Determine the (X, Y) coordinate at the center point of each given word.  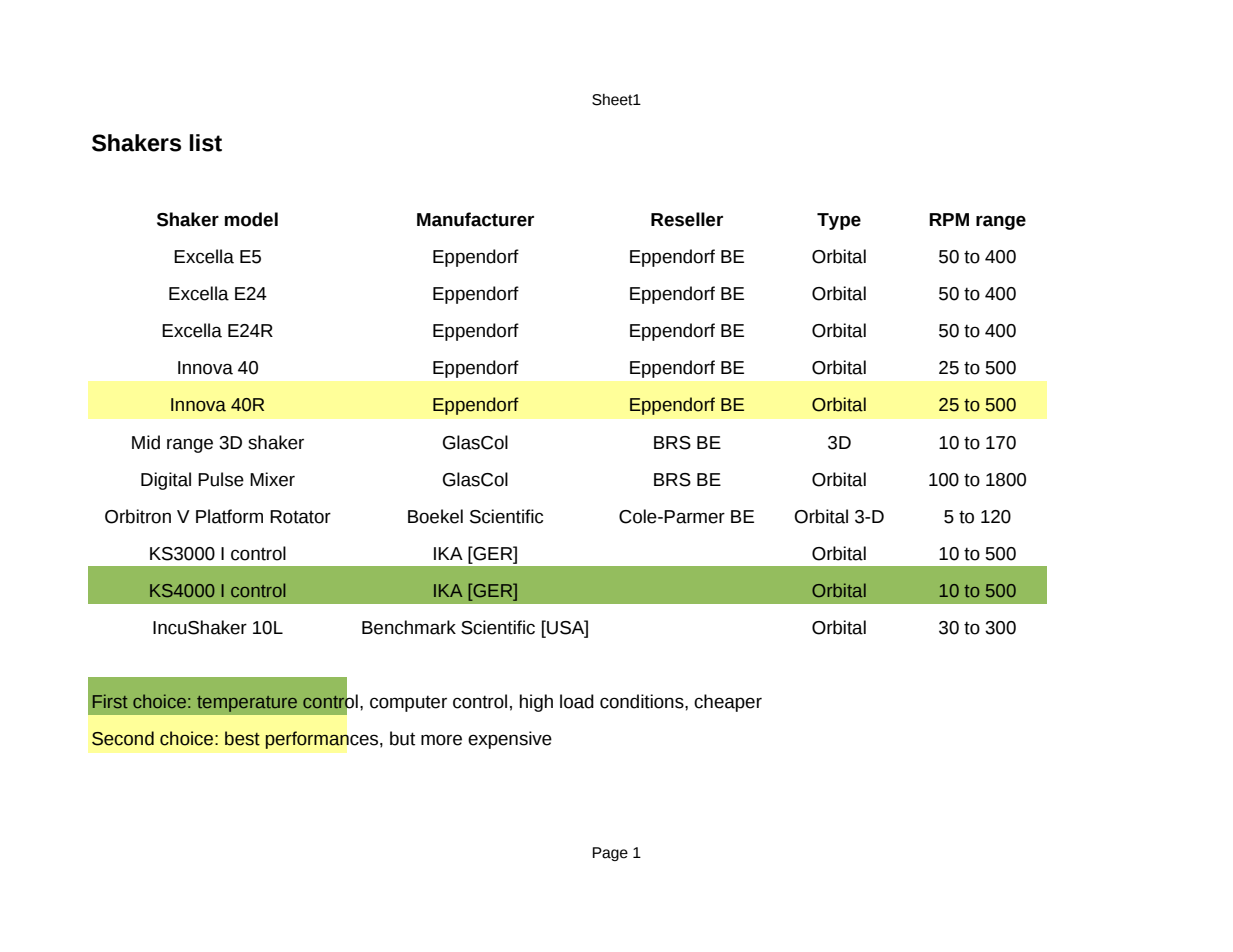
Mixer (272, 479)
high (536, 703)
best (242, 738)
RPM (949, 219)
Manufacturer (475, 219)
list (206, 143)
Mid (146, 442)
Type (839, 221)
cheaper (728, 703)
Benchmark (409, 627)
